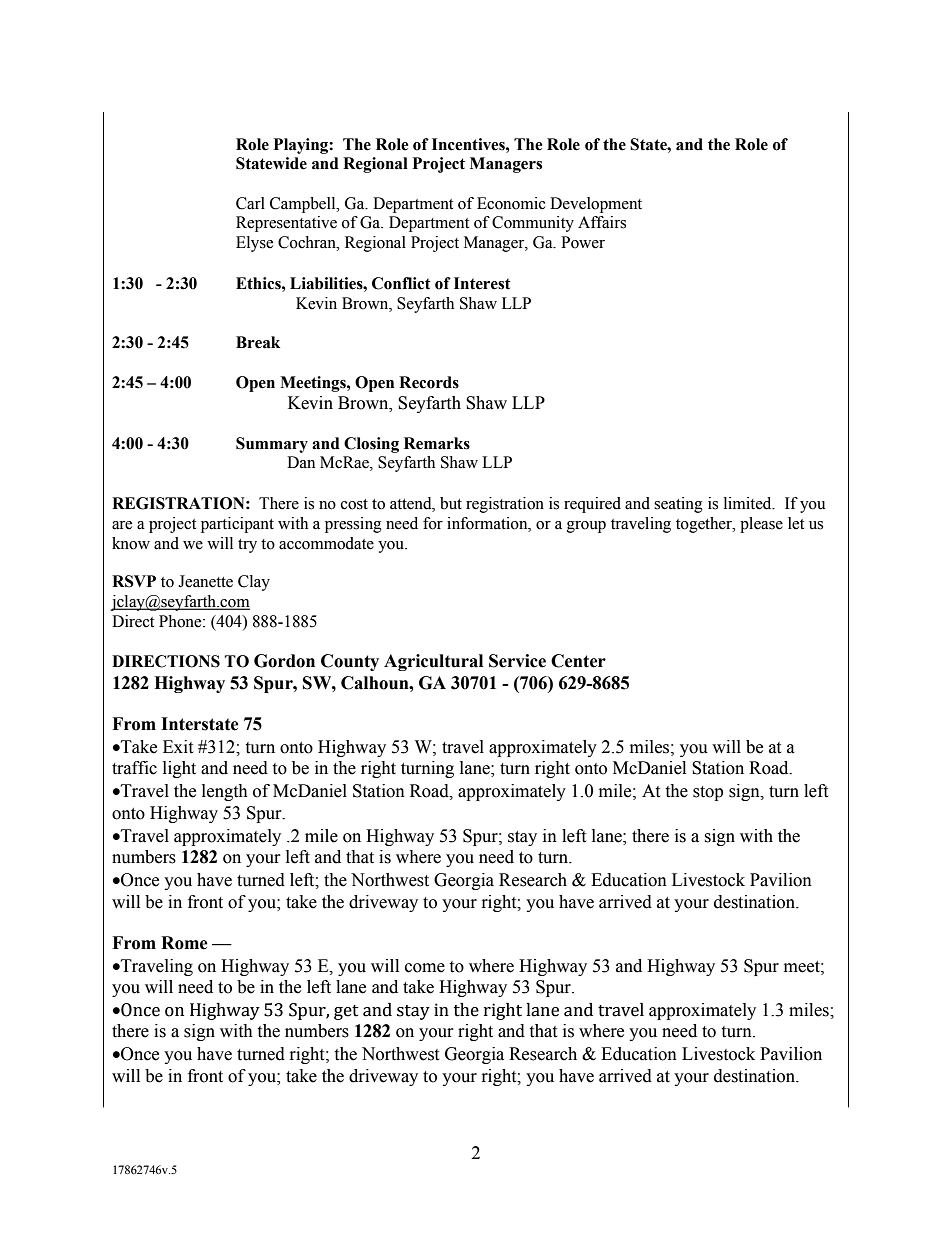 The width and height of the document is (952, 1233). I want to click on Agricultural, so click(433, 662).
